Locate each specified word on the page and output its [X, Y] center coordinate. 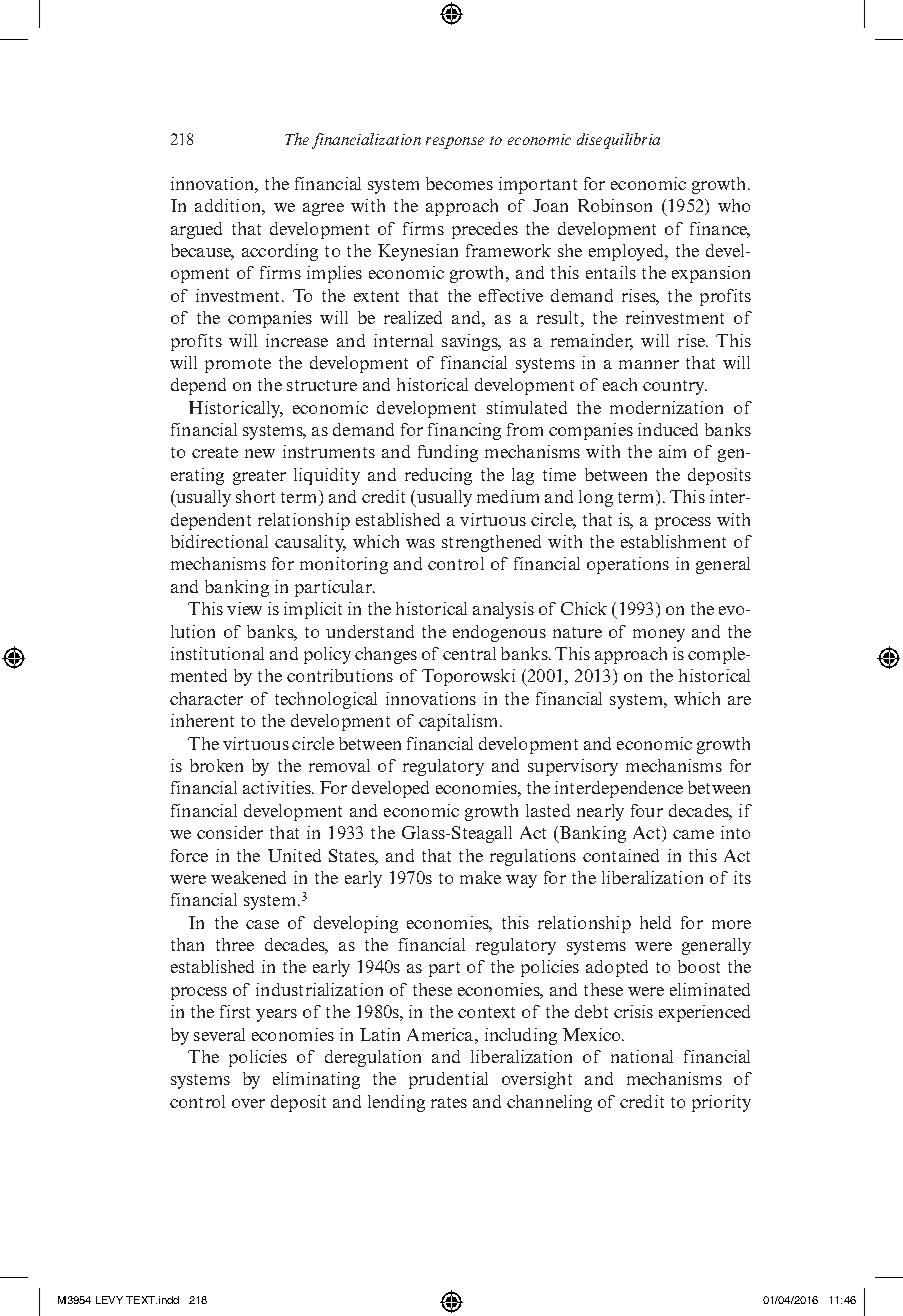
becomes [459, 183]
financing [464, 431]
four [647, 810]
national [642, 1056]
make [480, 877]
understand [370, 631]
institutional [217, 653]
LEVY [109, 1300]
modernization [666, 407]
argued [196, 230]
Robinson [615, 205]
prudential [448, 1080]
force [189, 855]
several [219, 1034]
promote [238, 365]
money [659, 635]
